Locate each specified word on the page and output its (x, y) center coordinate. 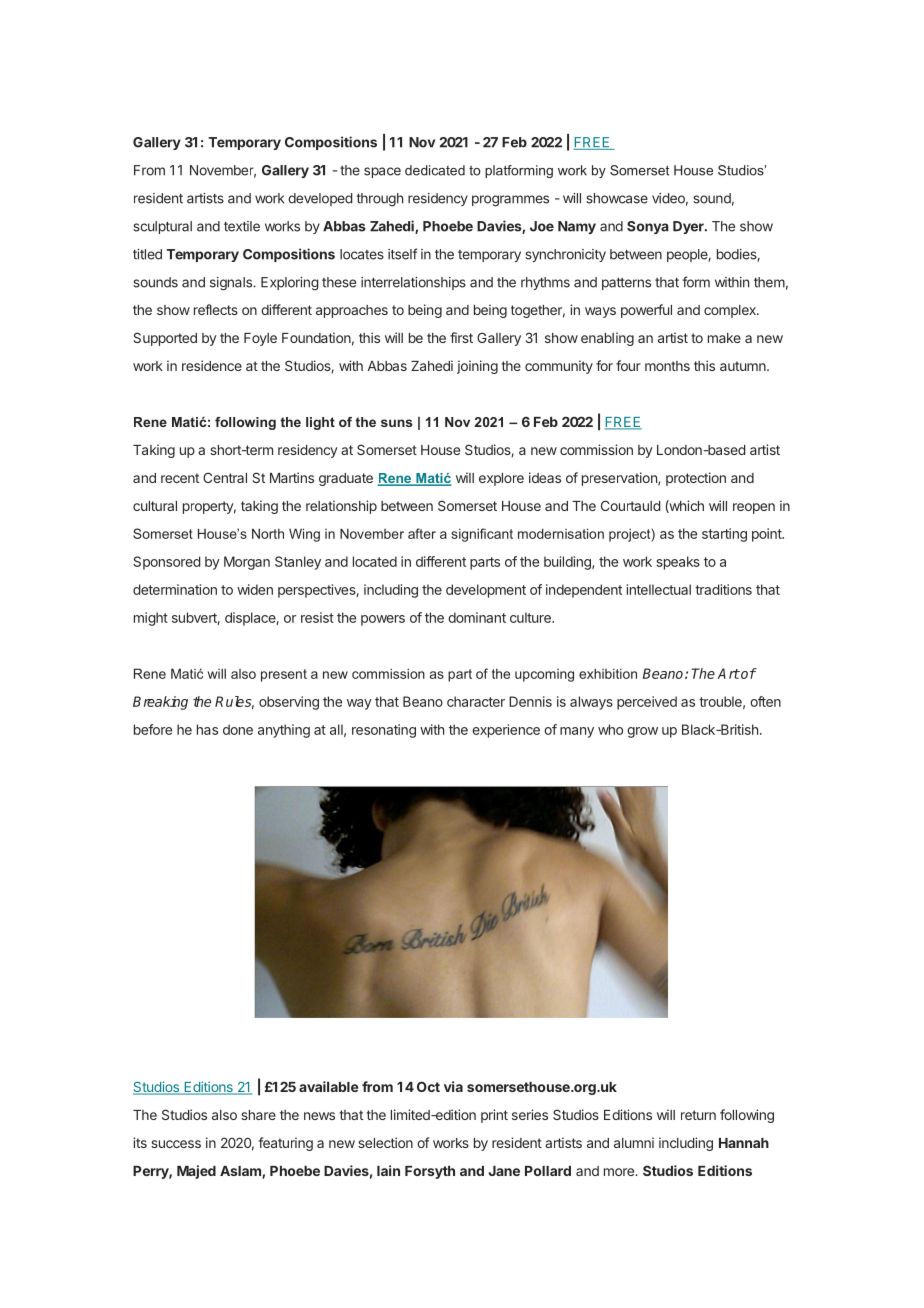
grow (642, 732)
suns (397, 423)
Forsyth (430, 1172)
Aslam (241, 1172)
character (476, 701)
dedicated (435, 170)
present (284, 675)
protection (696, 479)
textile (242, 226)
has (207, 729)
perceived (647, 703)
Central (225, 477)
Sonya (648, 227)
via (453, 1086)
